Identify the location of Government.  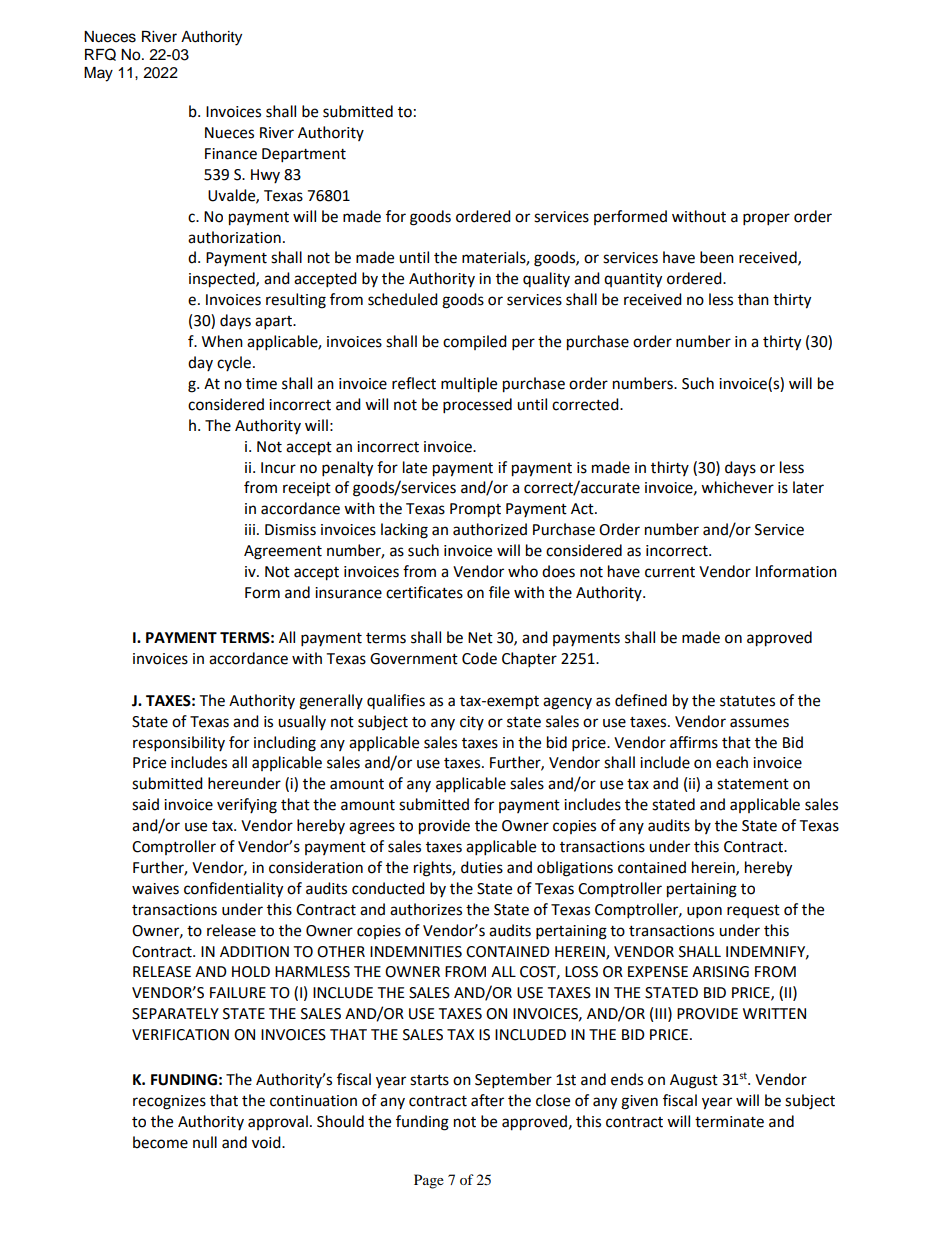
(414, 659).
